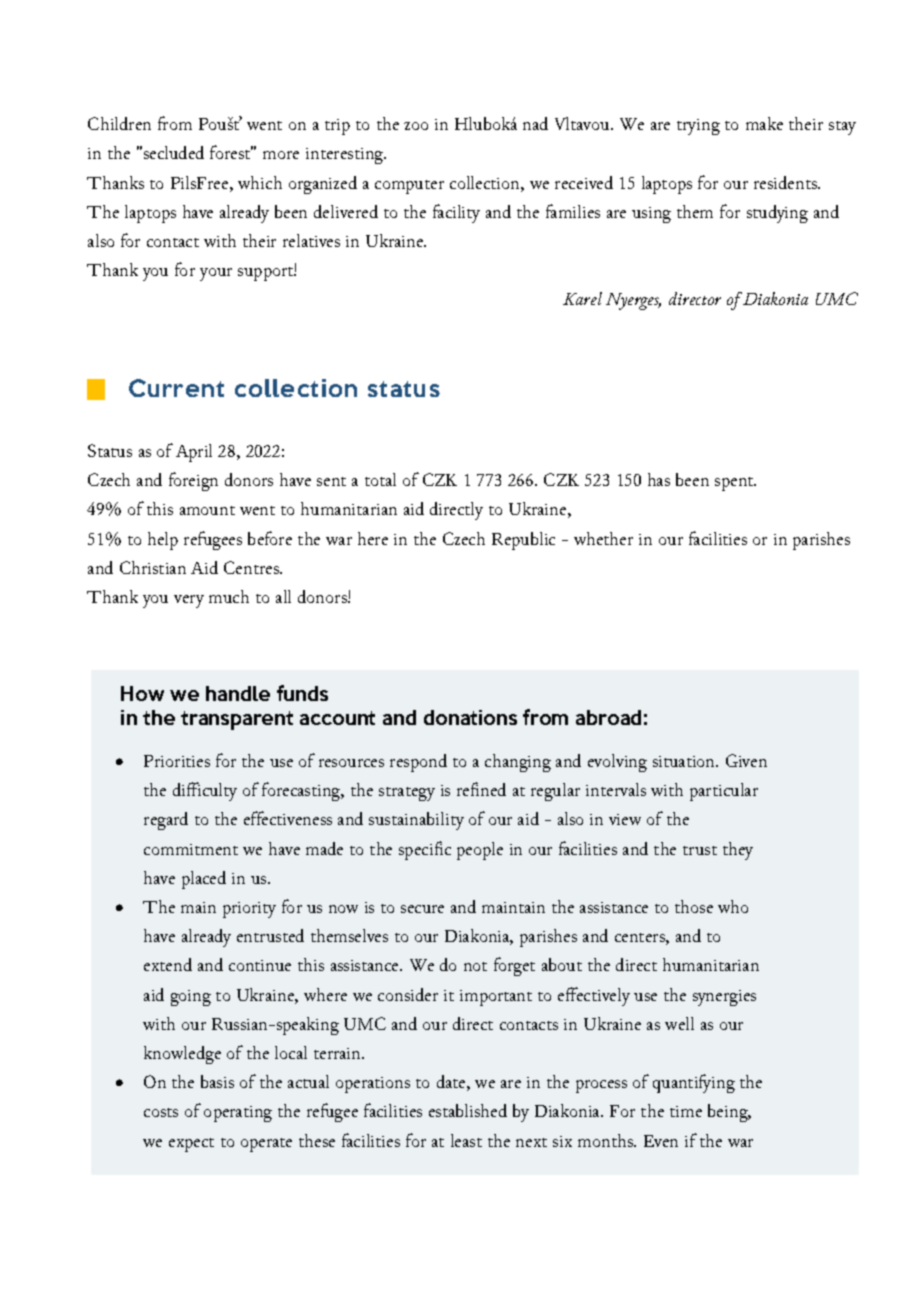  What do you see at coordinates (260, 182) in the screenshot?
I see `which` at bounding box center [260, 182].
